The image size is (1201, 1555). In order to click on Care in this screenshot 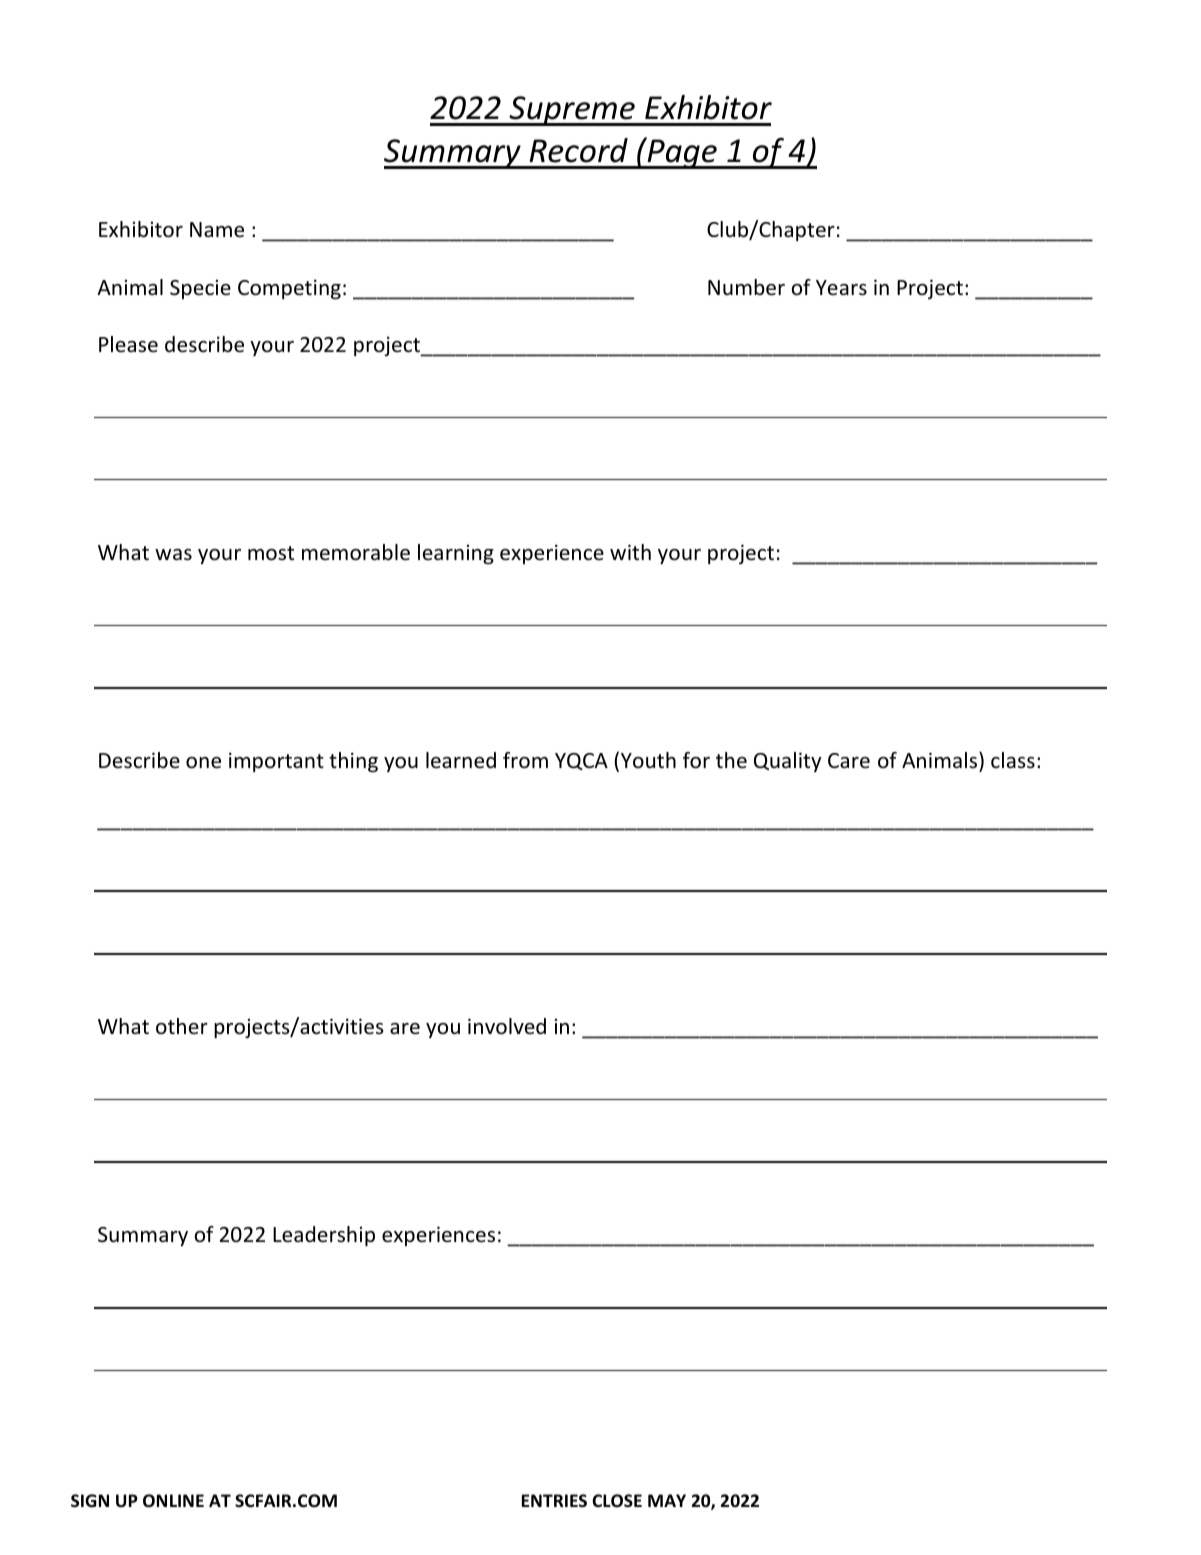, I will do `click(849, 761)`.
